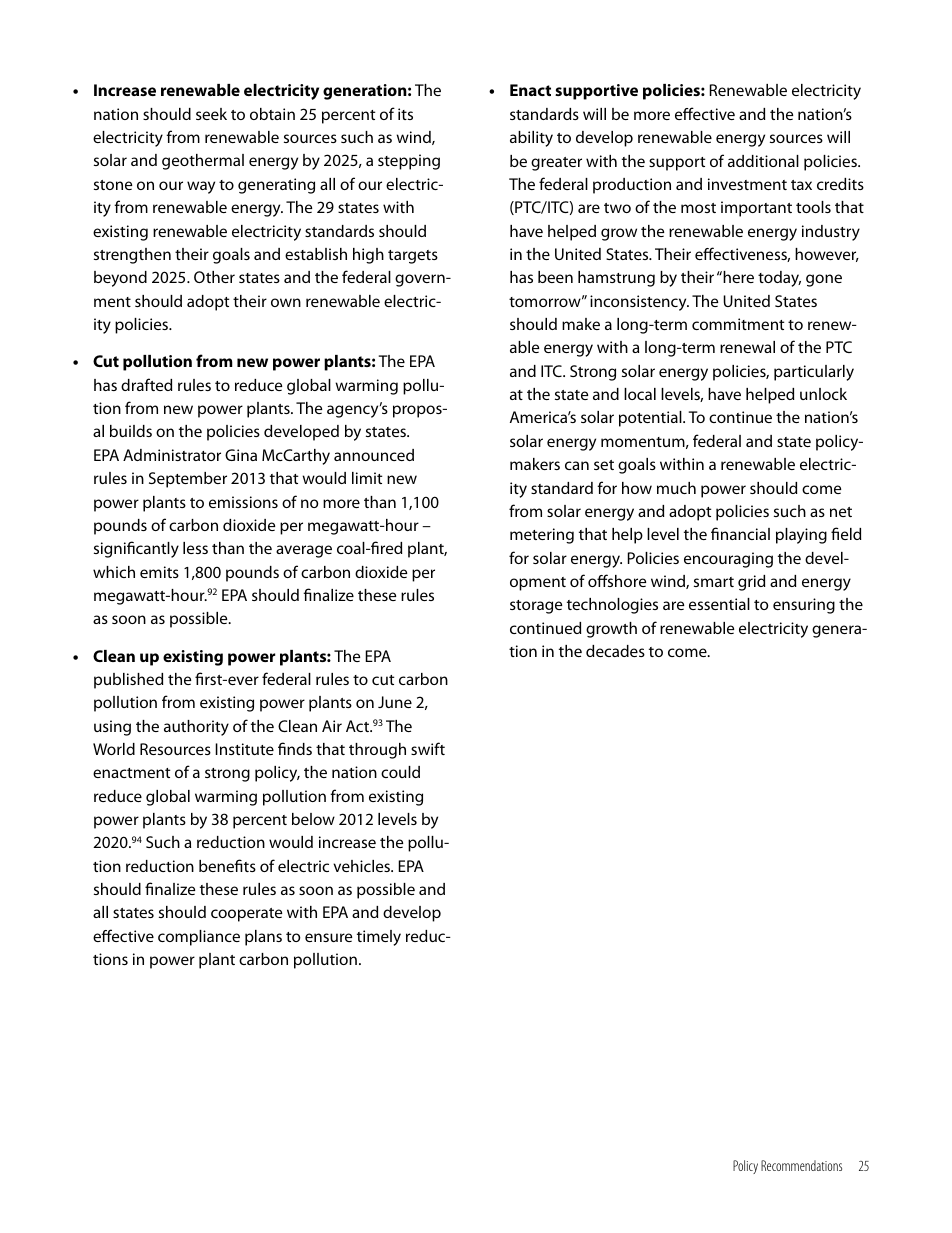 Image resolution: width=952 pixels, height=1233 pixels. What do you see at coordinates (740, 533) in the screenshot?
I see `financial` at bounding box center [740, 533].
